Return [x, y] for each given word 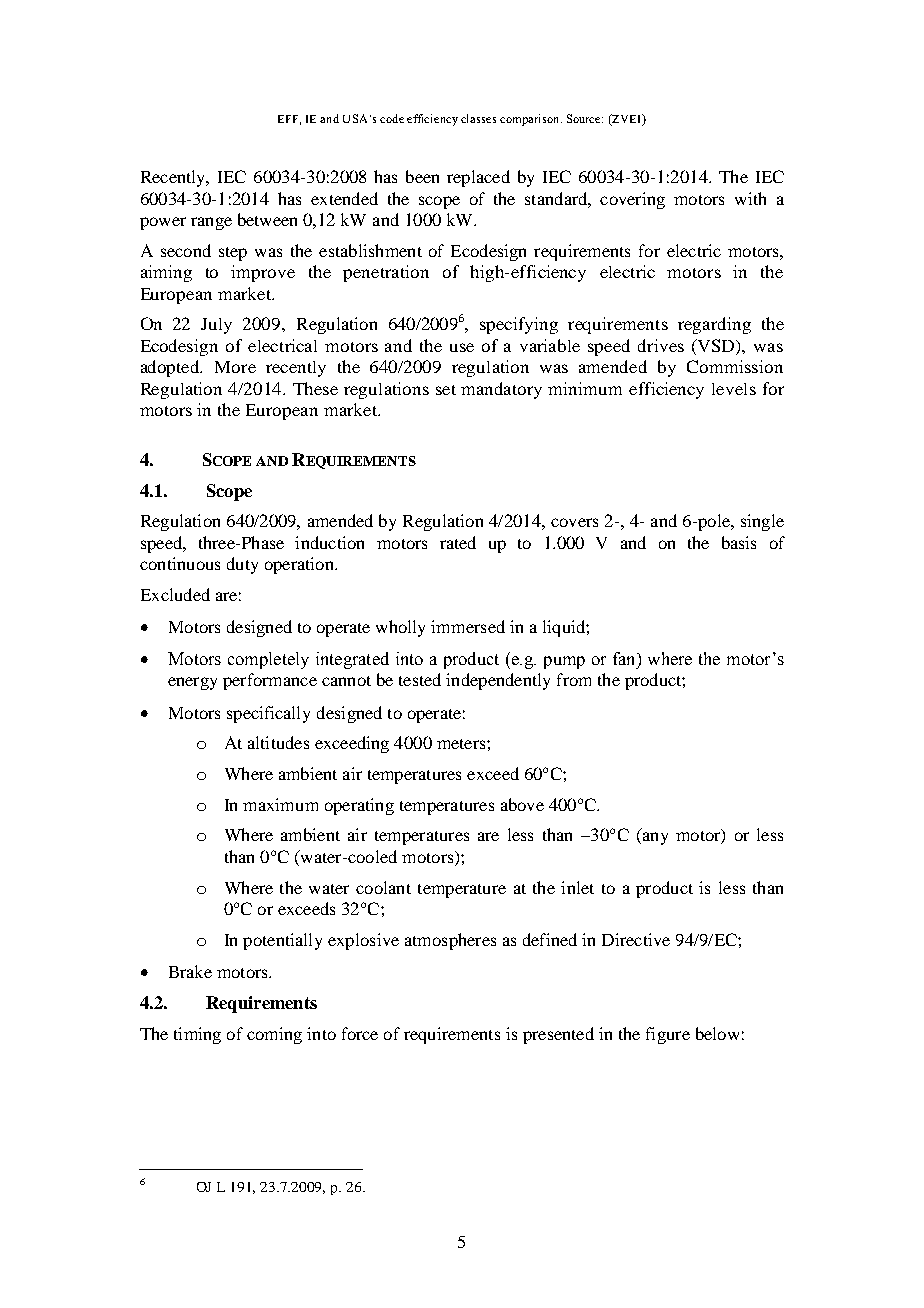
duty [242, 565]
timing [197, 1035]
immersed [468, 626]
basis [739, 542]
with [750, 198]
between [267, 219]
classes [478, 118]
